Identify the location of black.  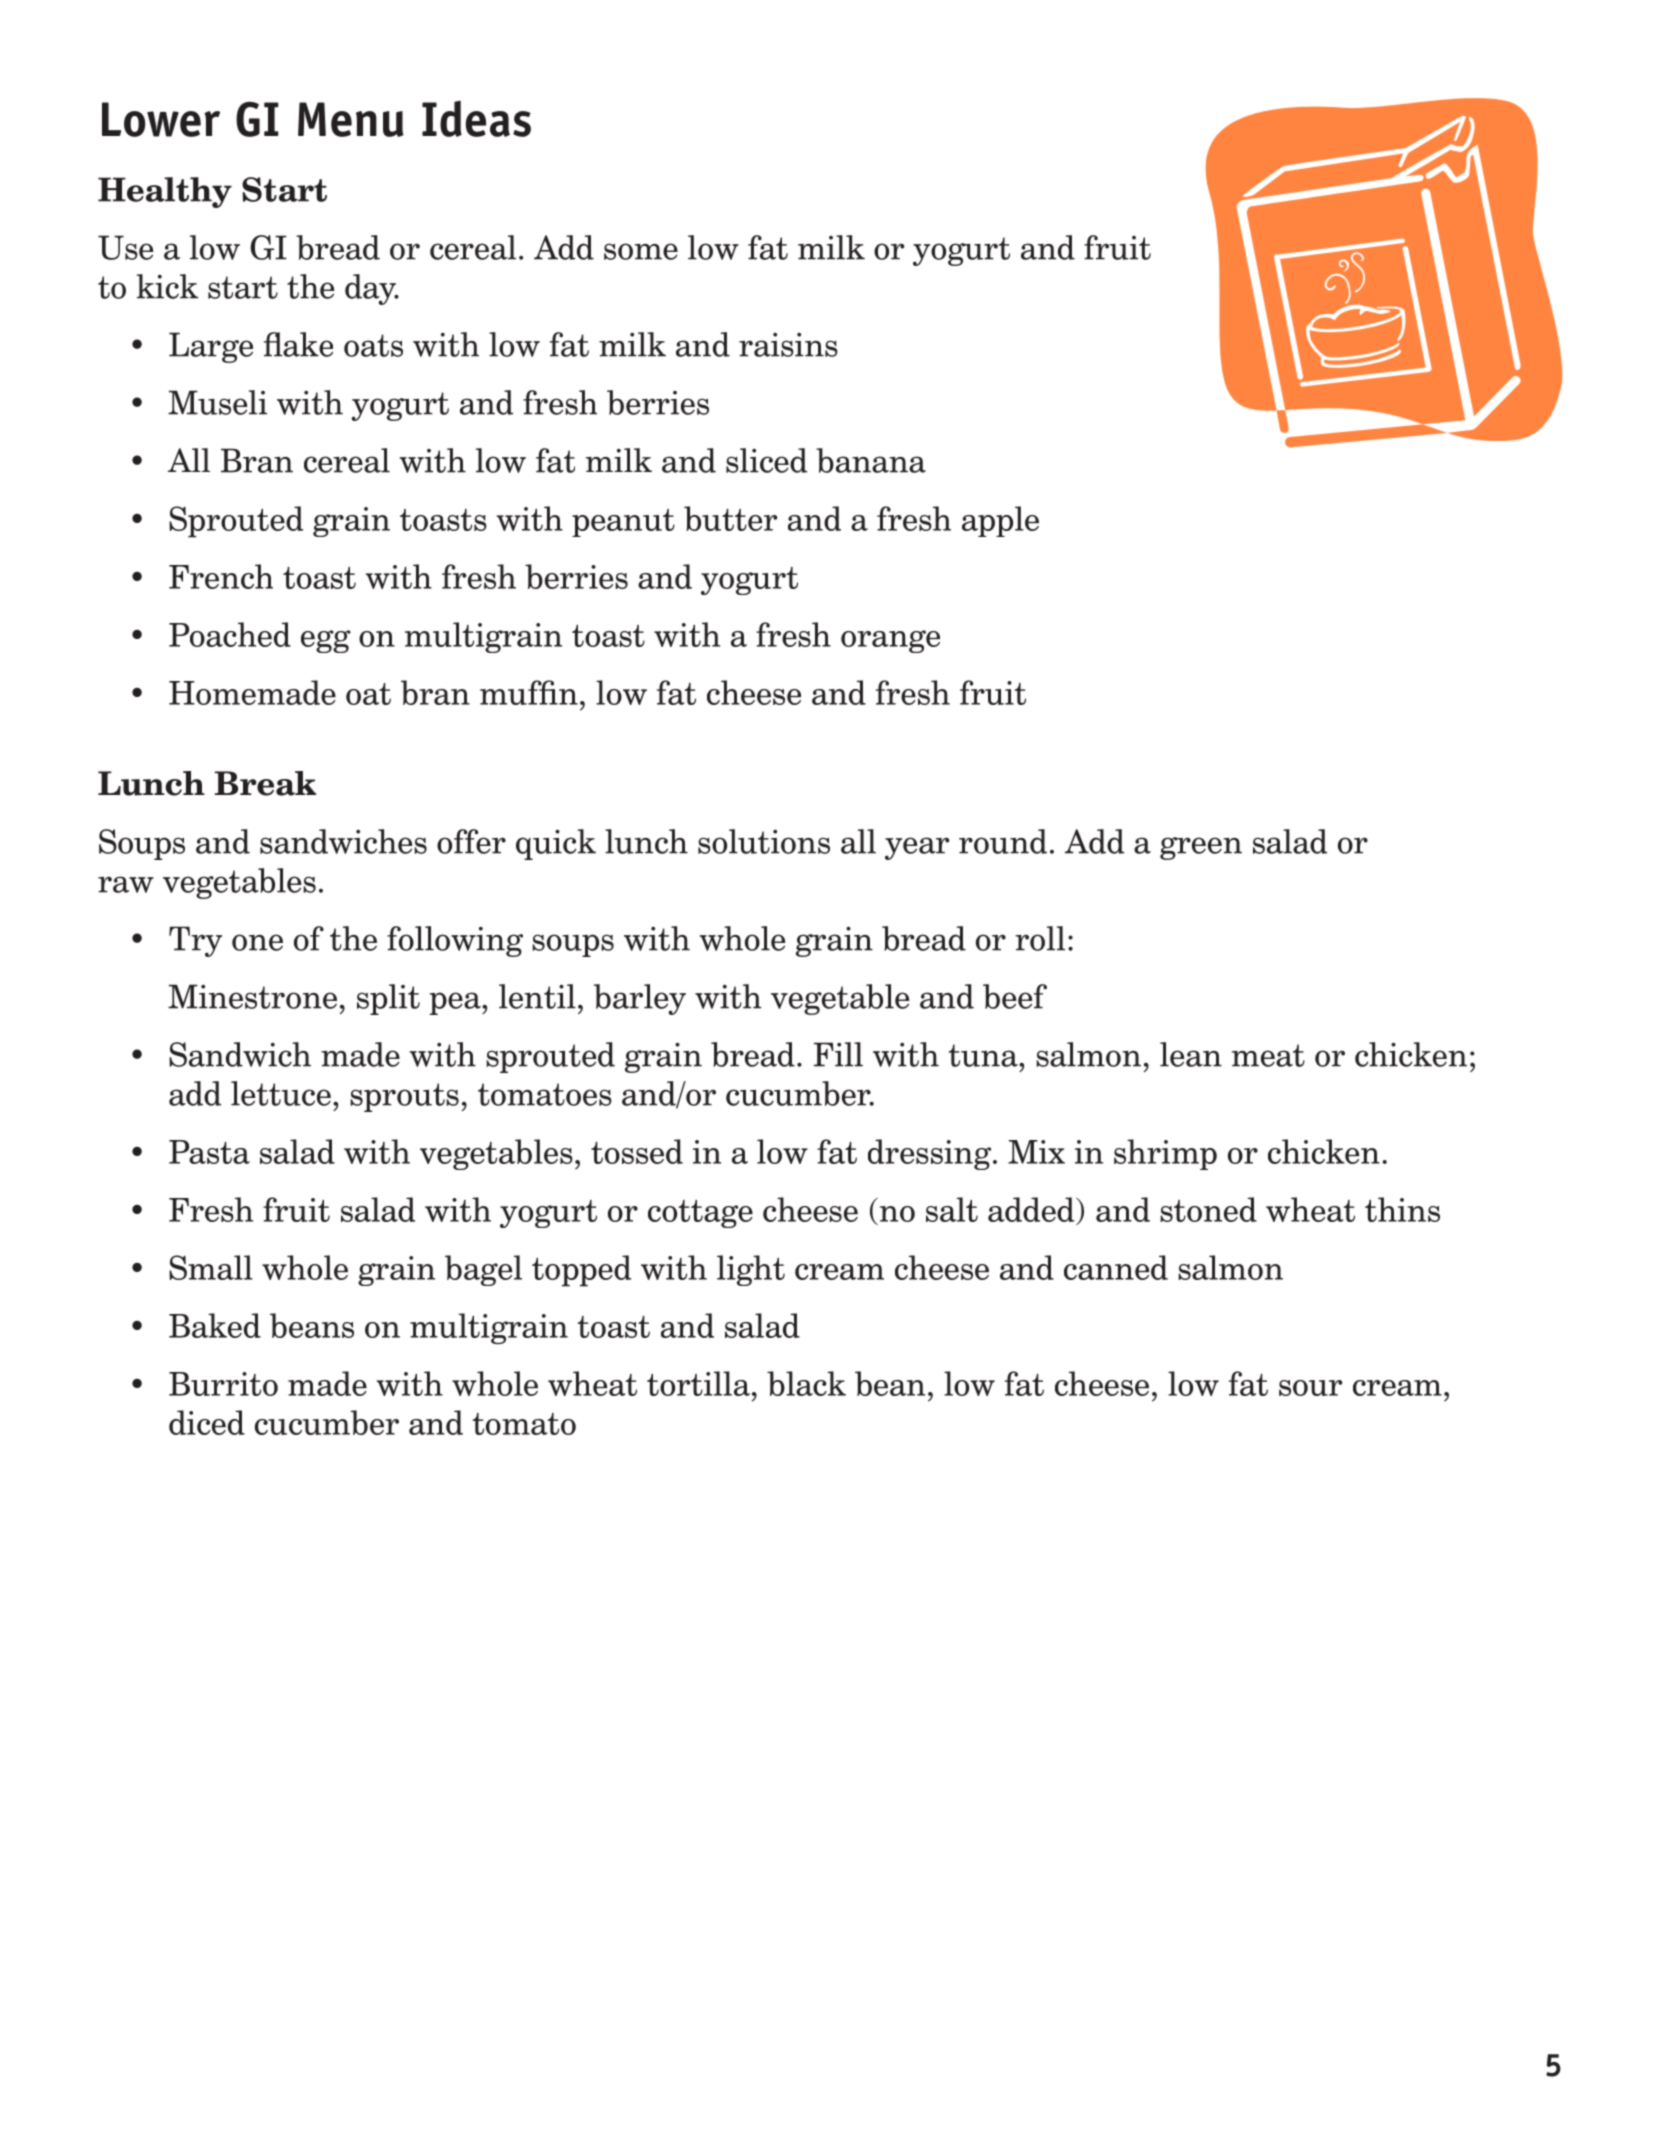
(806, 1383).
